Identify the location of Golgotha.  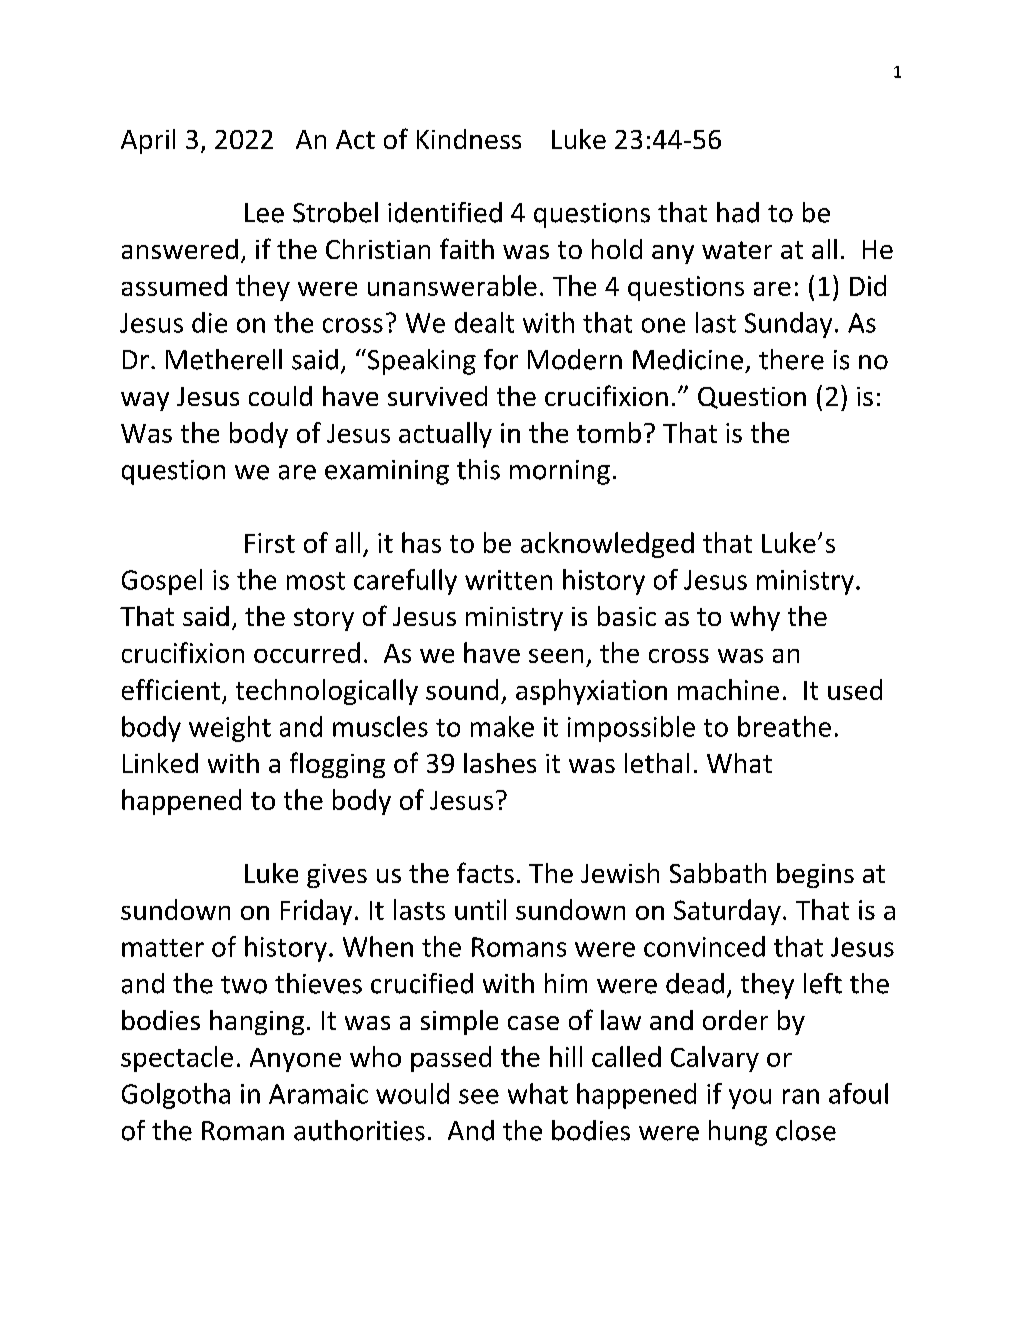
(176, 1096).
